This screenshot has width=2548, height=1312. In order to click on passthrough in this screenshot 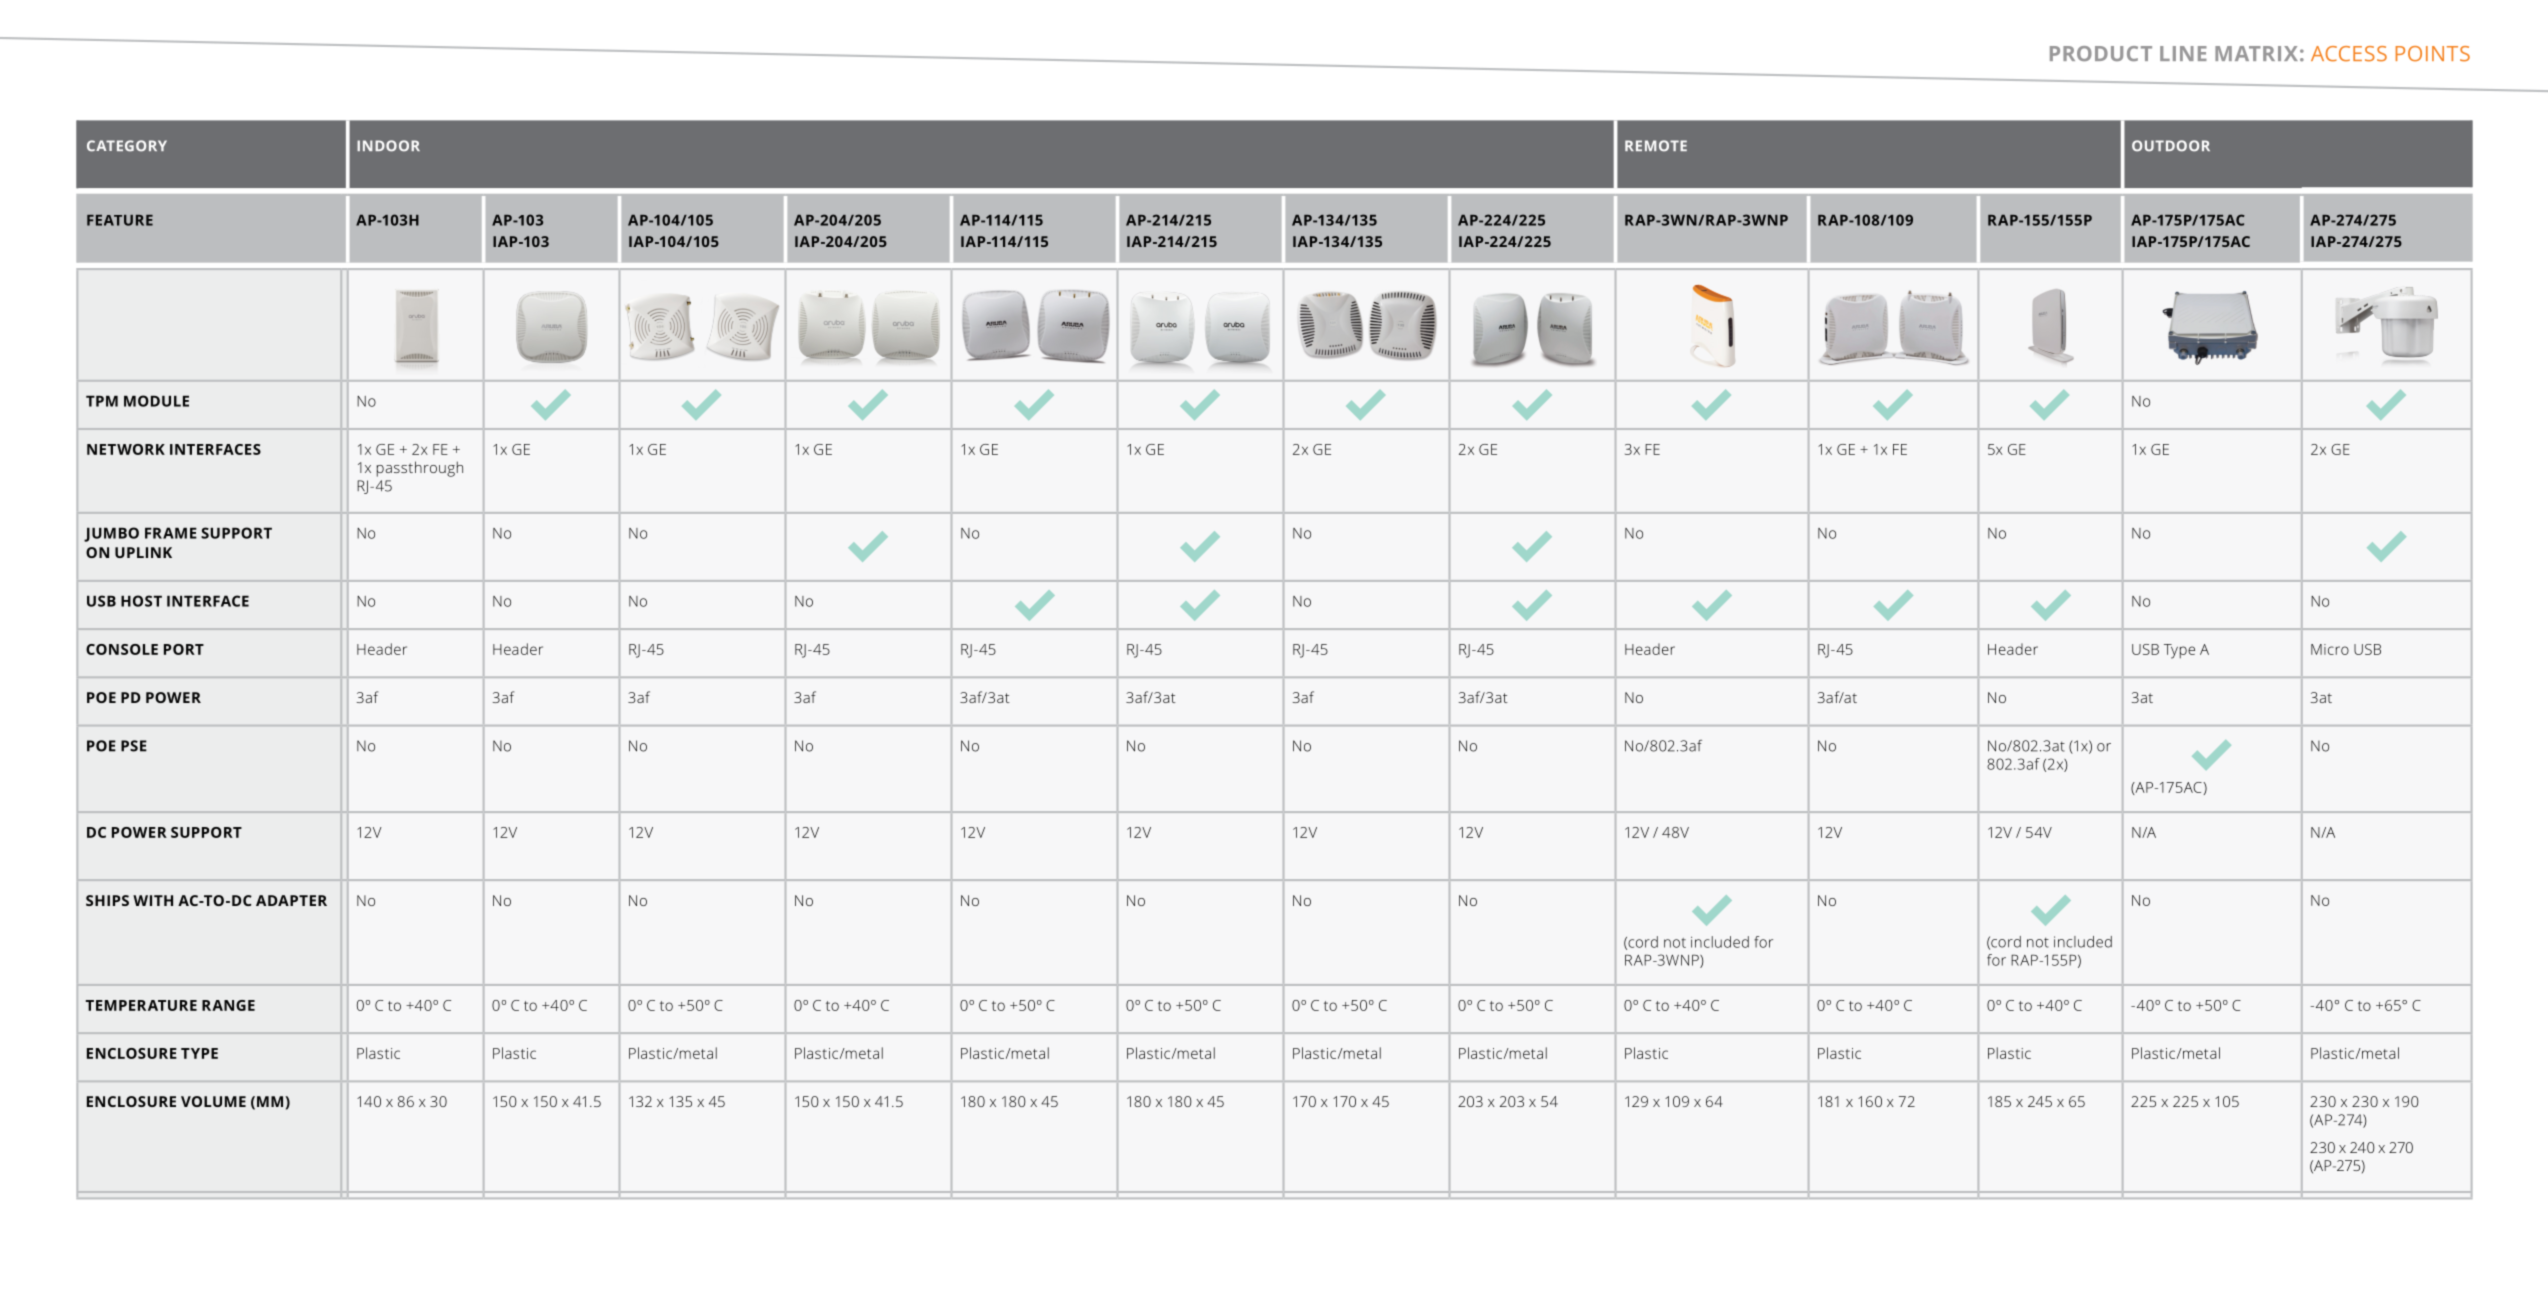, I will do `click(420, 469)`.
